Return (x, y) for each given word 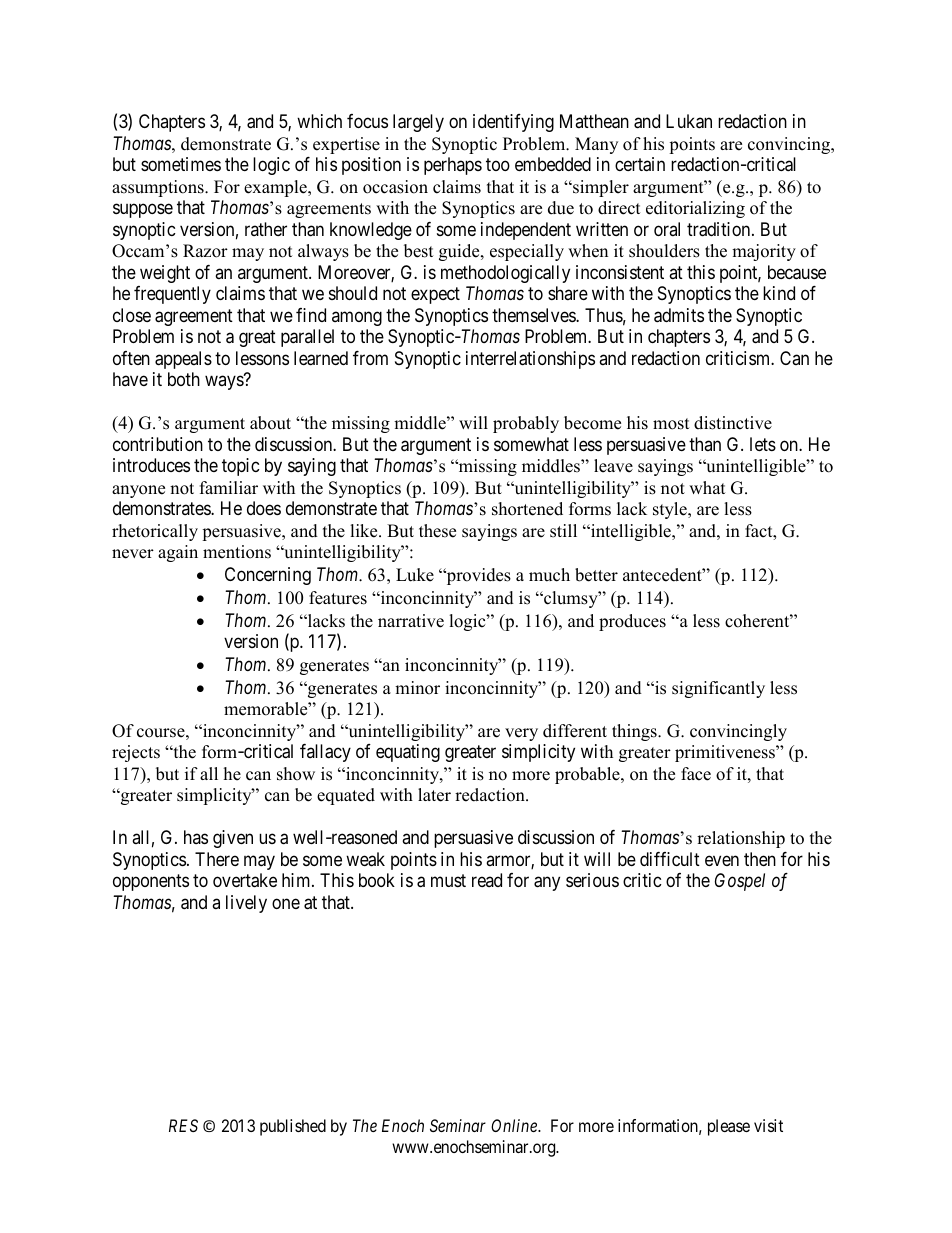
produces (632, 622)
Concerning (268, 576)
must (448, 880)
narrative (411, 621)
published (293, 1127)
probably (526, 424)
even (722, 860)
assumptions (159, 188)
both (184, 379)
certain (640, 164)
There (217, 859)
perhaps (453, 166)
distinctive (733, 423)
